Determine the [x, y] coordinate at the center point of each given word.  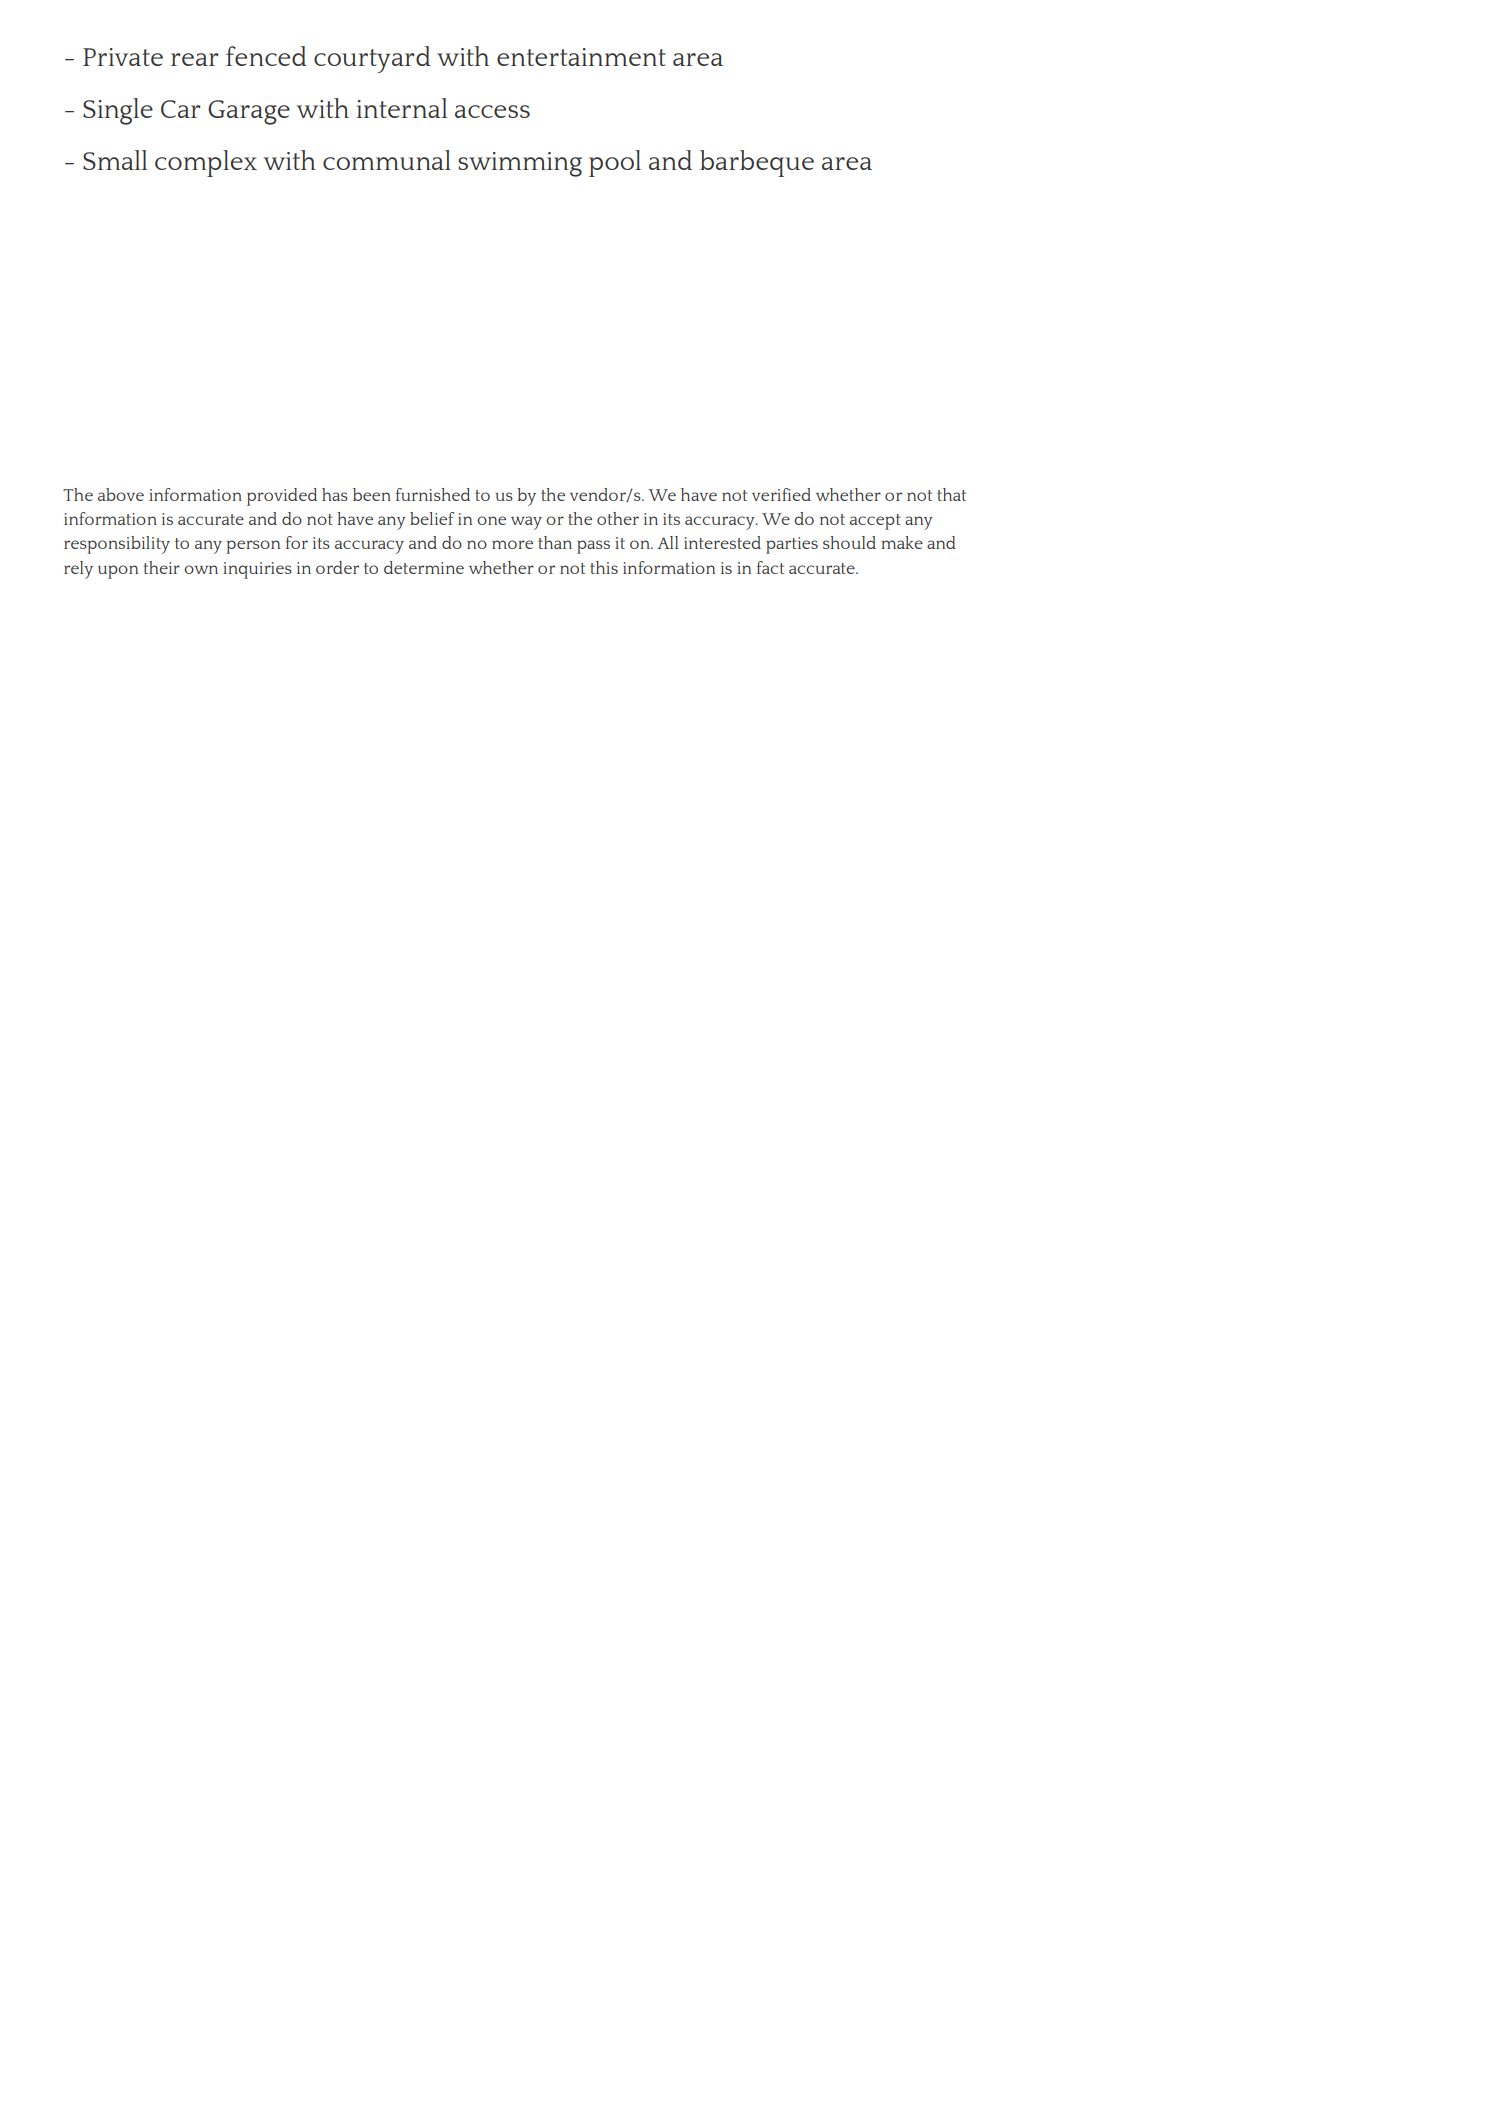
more [512, 544]
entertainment [581, 57]
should [849, 542]
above [121, 494]
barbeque [757, 163]
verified [781, 494]
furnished [433, 494]
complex [206, 163]
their [161, 567]
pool [615, 163]
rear [195, 59]
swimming [520, 164]
